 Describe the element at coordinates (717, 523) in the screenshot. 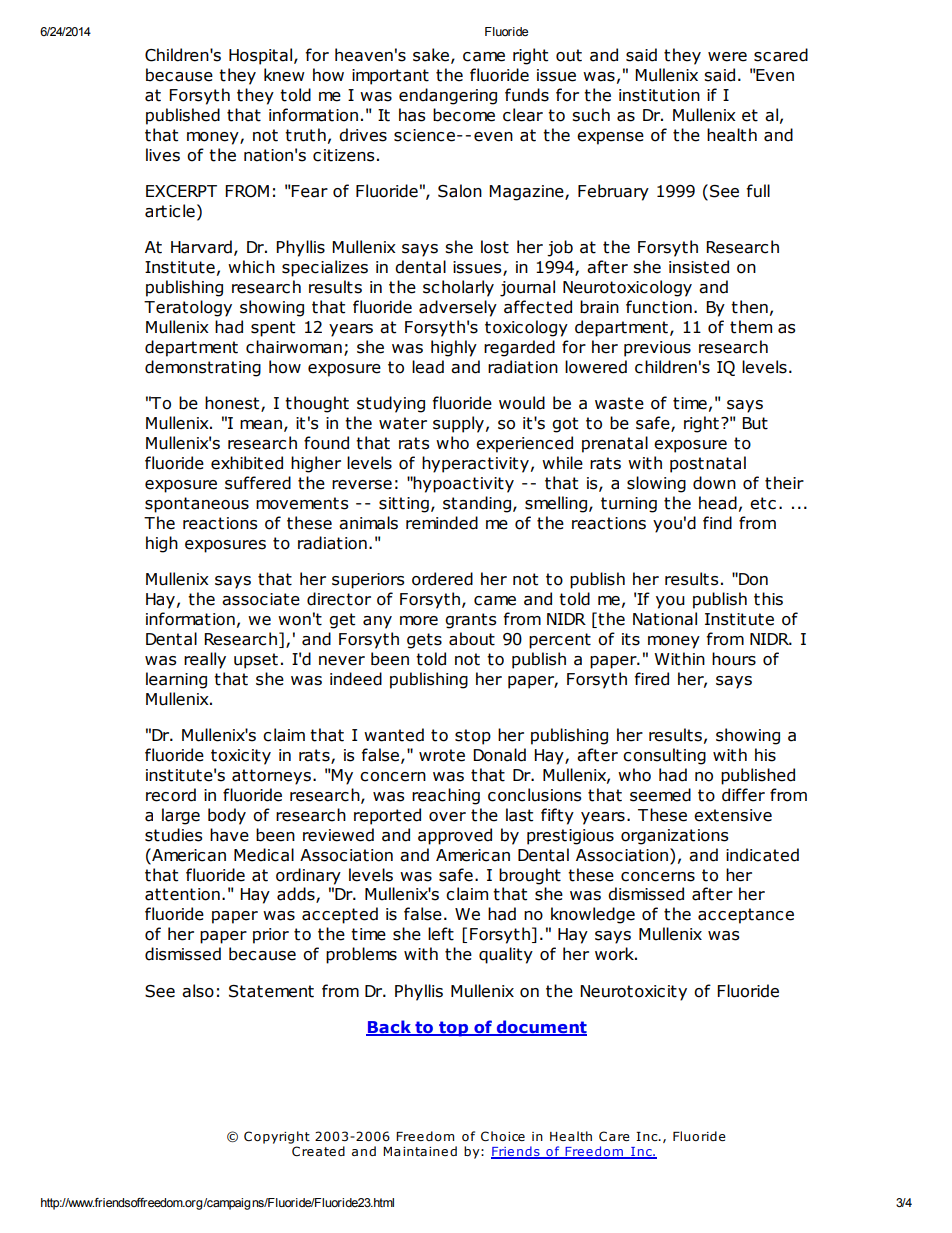

I see `find` at that location.
